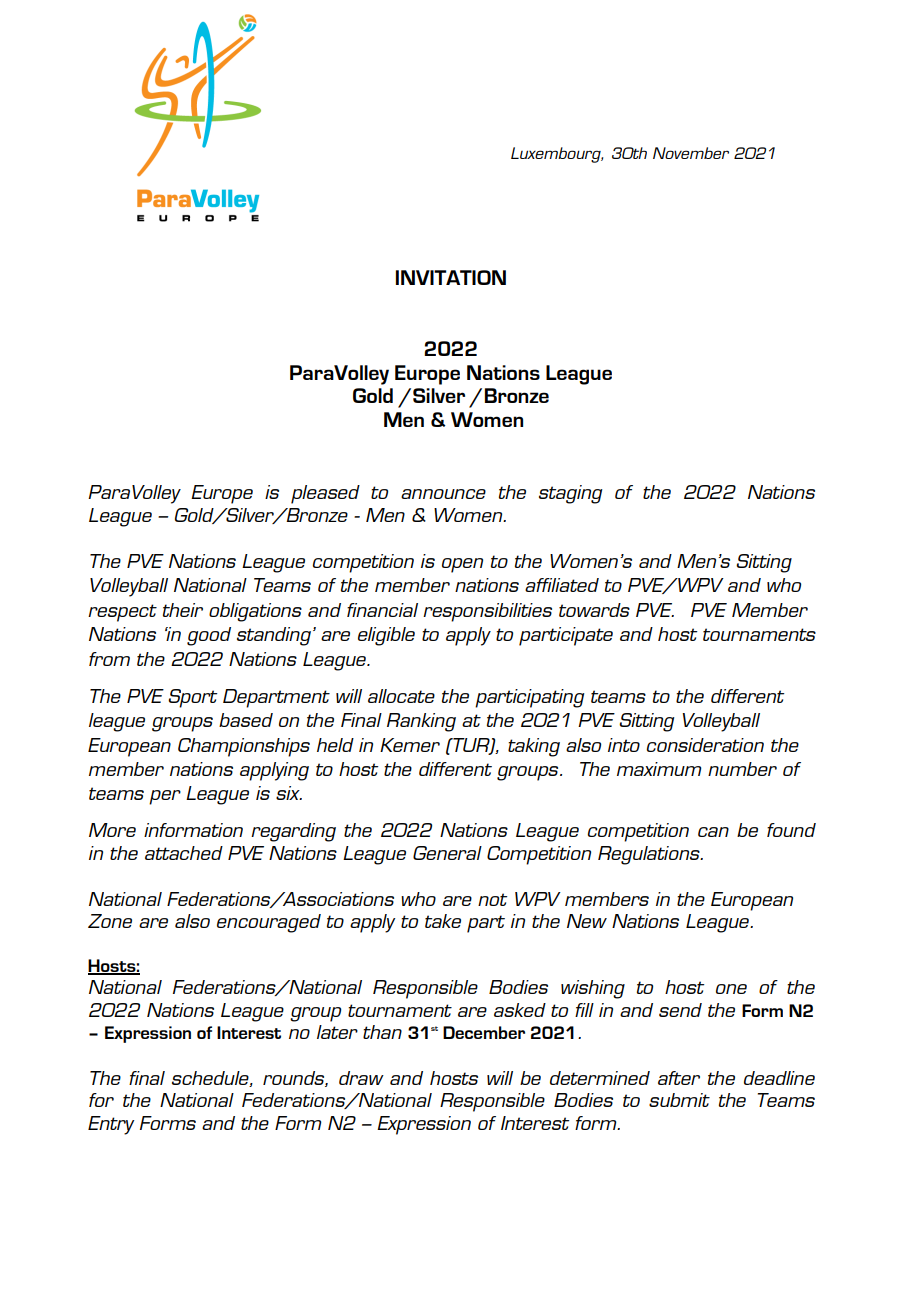 This screenshot has height=1308, width=924. I want to click on staging, so click(570, 494).
